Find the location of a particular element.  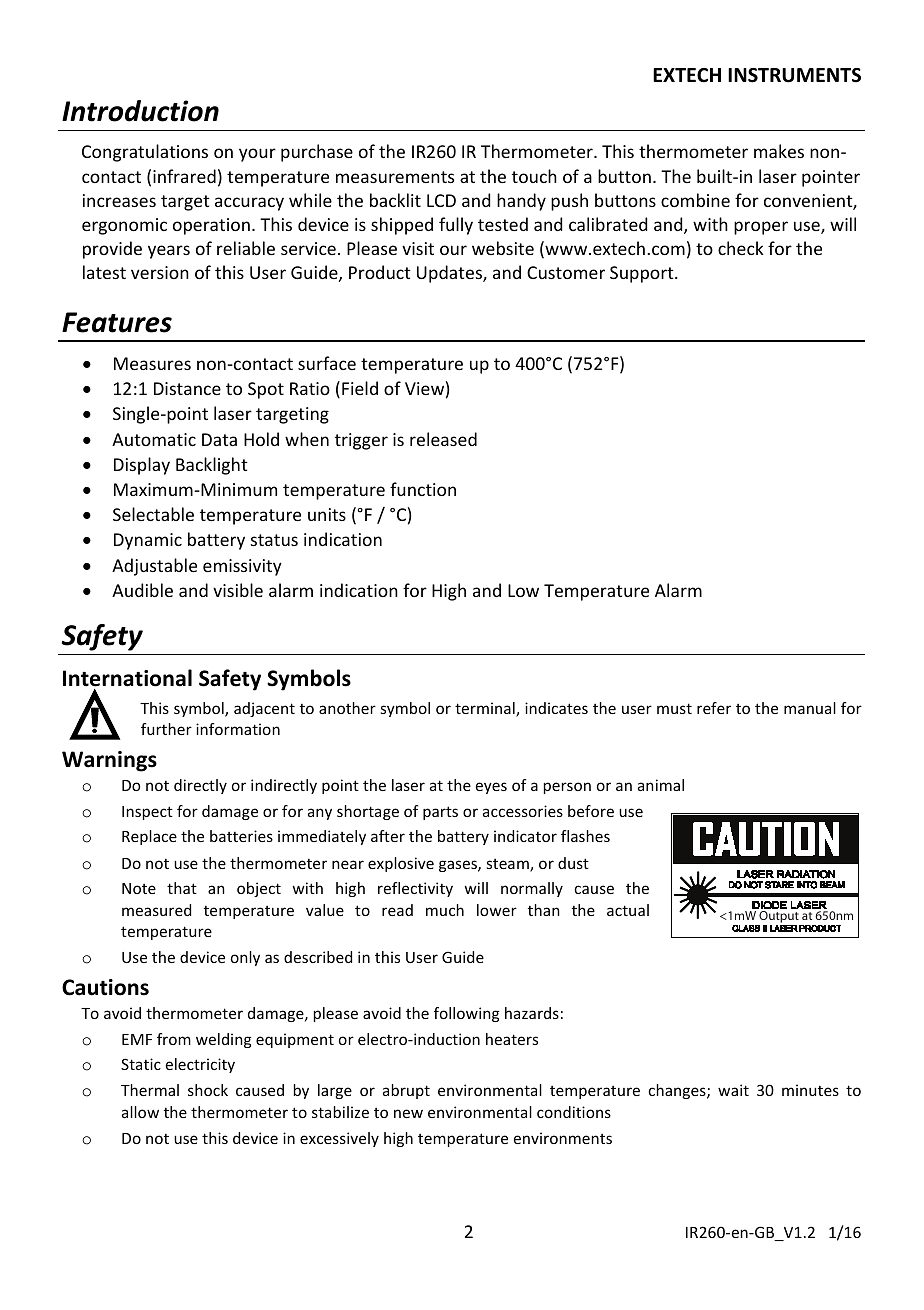

measurements is located at coordinates (395, 177).
